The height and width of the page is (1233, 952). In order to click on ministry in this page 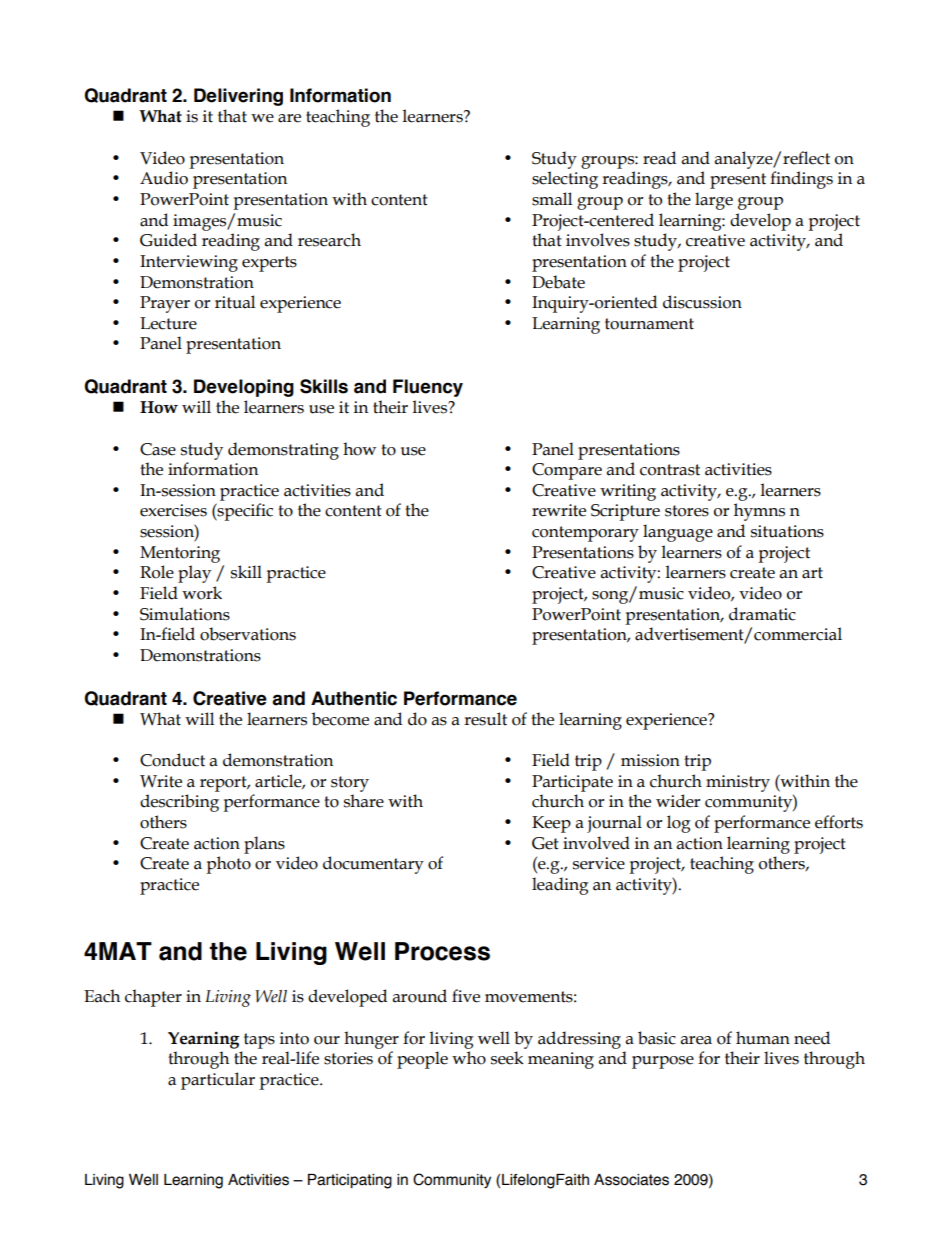, I will do `click(738, 783)`.
